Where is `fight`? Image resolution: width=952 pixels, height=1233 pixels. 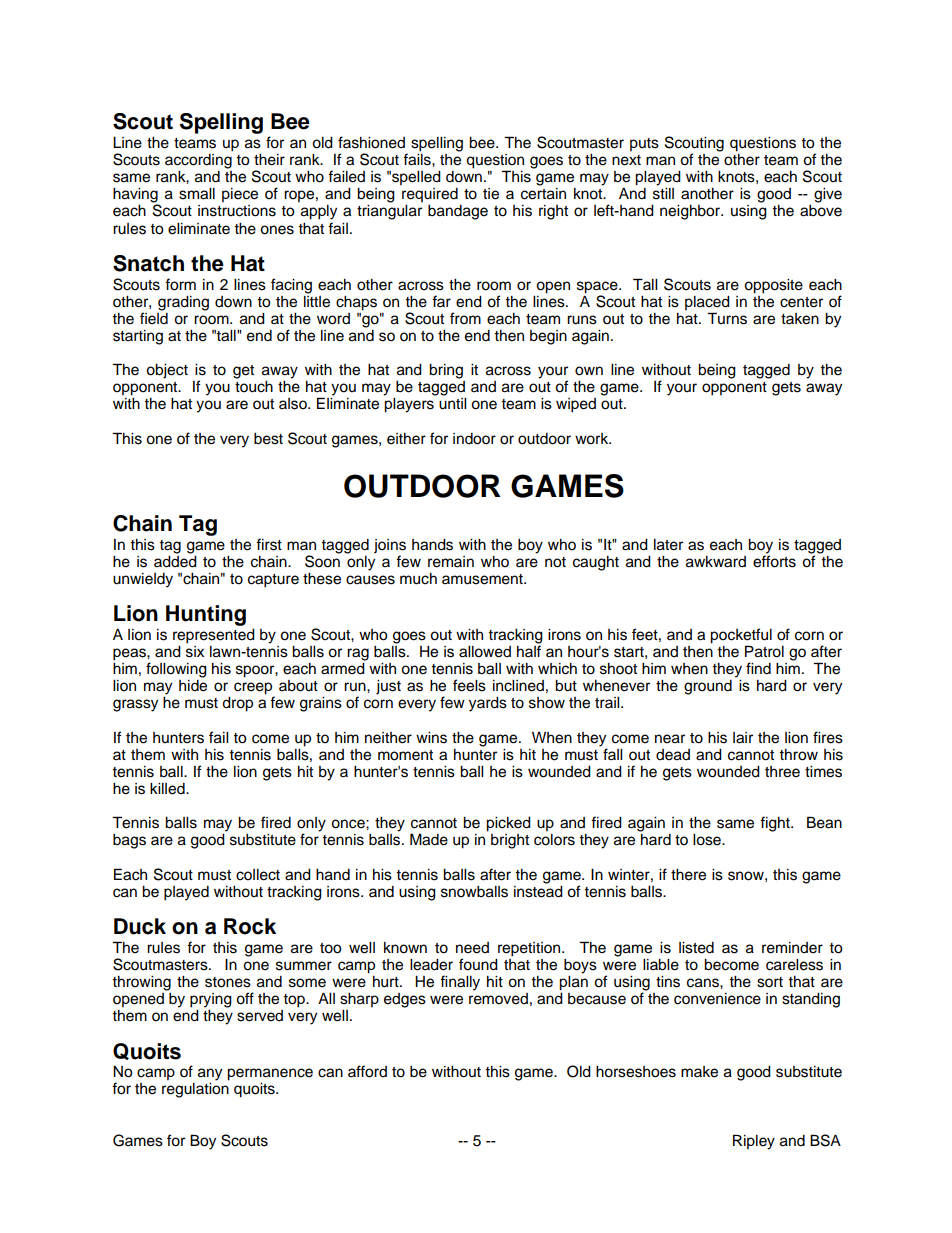
fight is located at coordinates (776, 824).
